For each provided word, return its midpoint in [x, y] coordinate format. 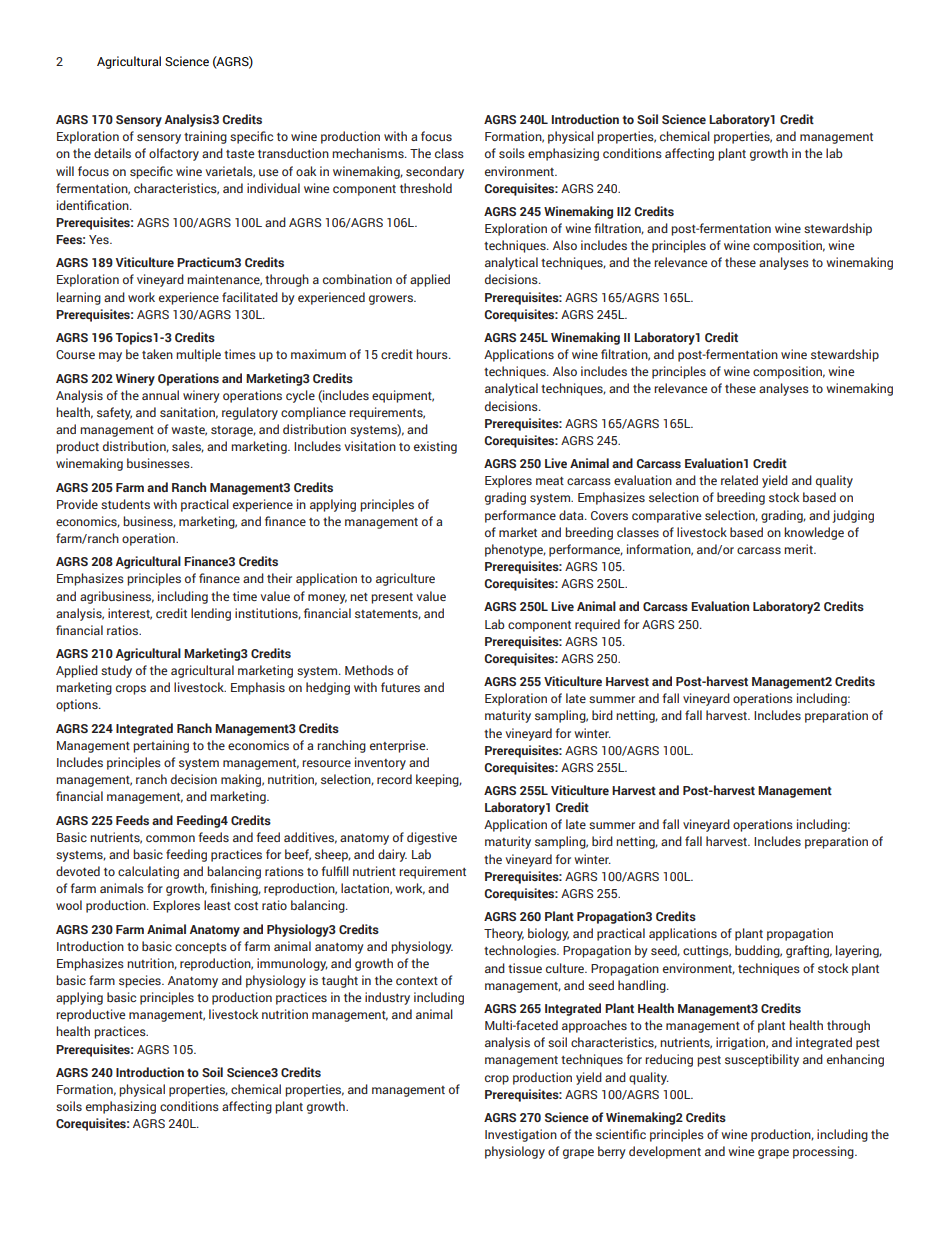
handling [643, 986]
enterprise [399, 746]
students [125, 504]
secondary [435, 172]
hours [433, 354]
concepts [201, 948]
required [597, 625]
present [392, 598]
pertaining [161, 746]
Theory [504, 934]
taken [157, 354]
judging [853, 516]
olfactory [174, 154]
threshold [426, 188]
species [141, 981]
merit [799, 549]
